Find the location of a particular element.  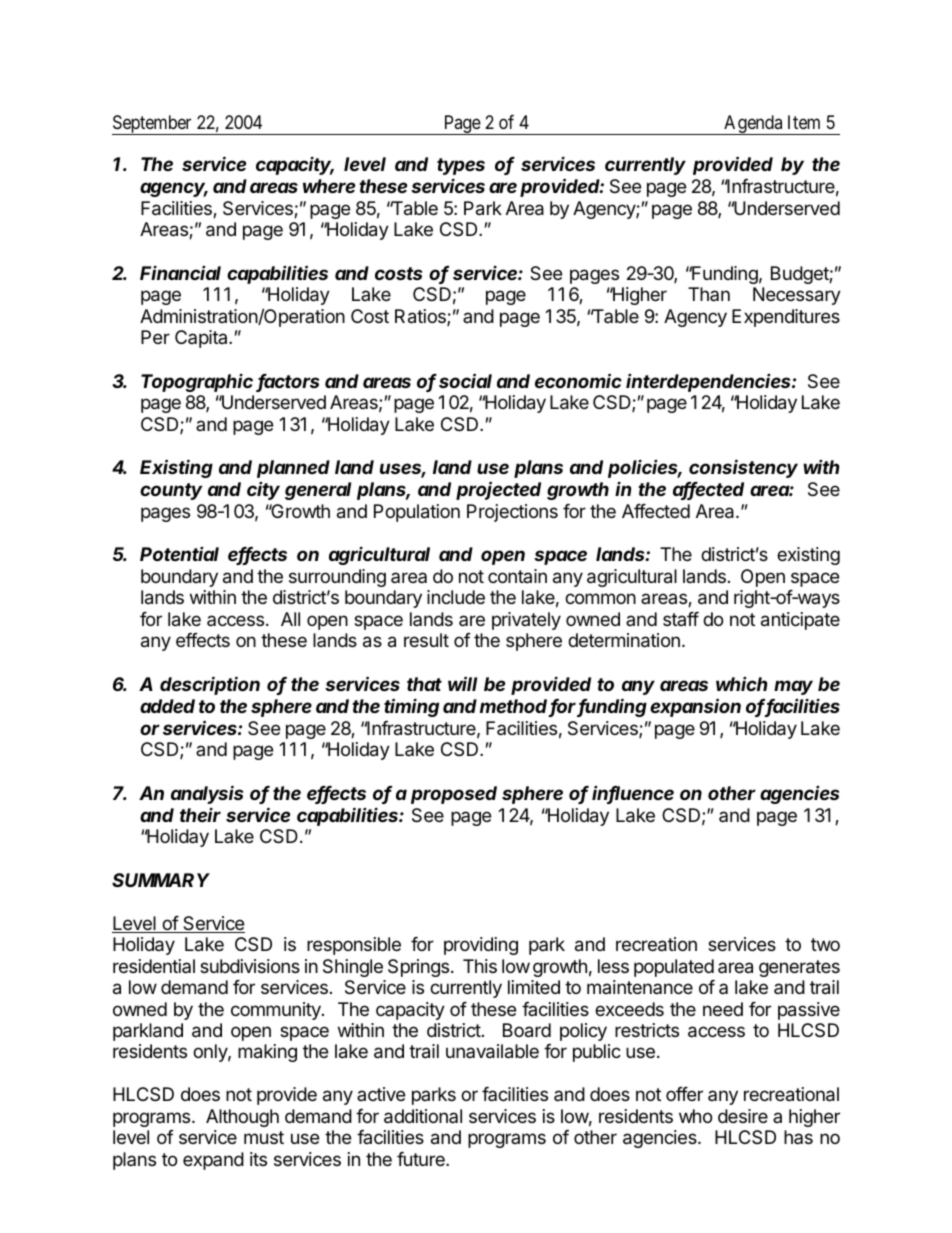

types is located at coordinates (461, 166).
